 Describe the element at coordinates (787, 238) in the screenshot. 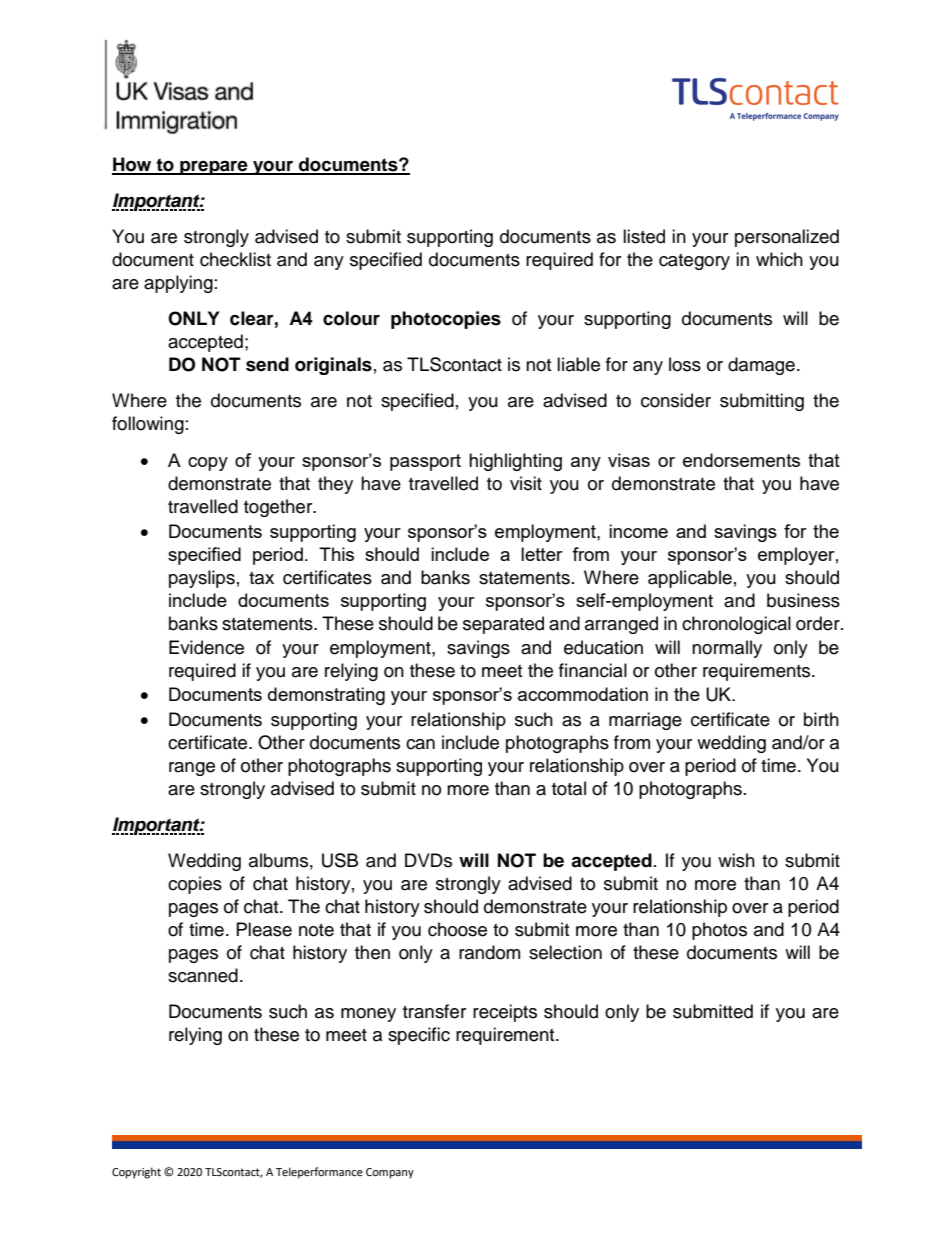

I see `personalized` at that location.
